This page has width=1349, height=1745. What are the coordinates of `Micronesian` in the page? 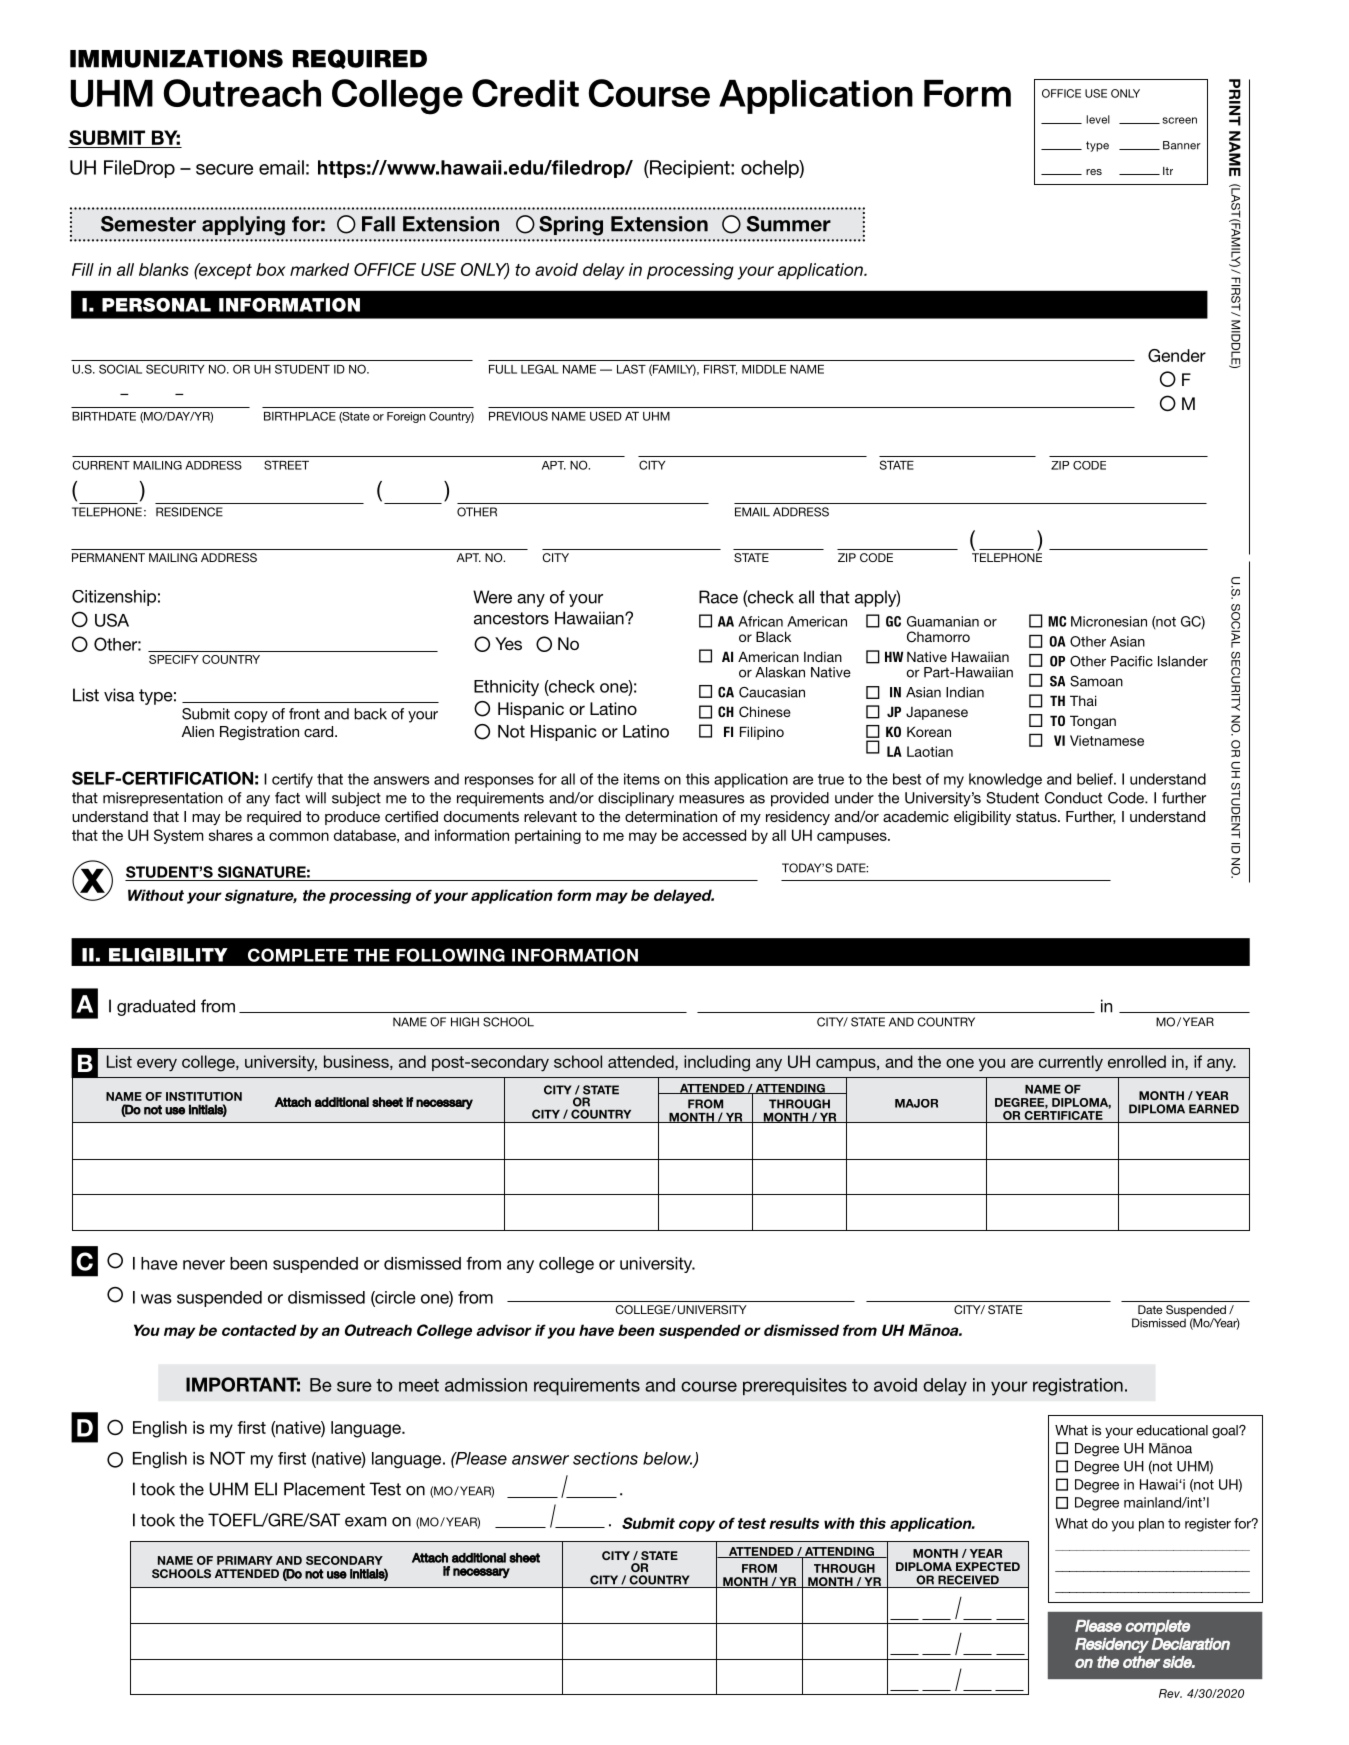 It's located at (1109, 621).
